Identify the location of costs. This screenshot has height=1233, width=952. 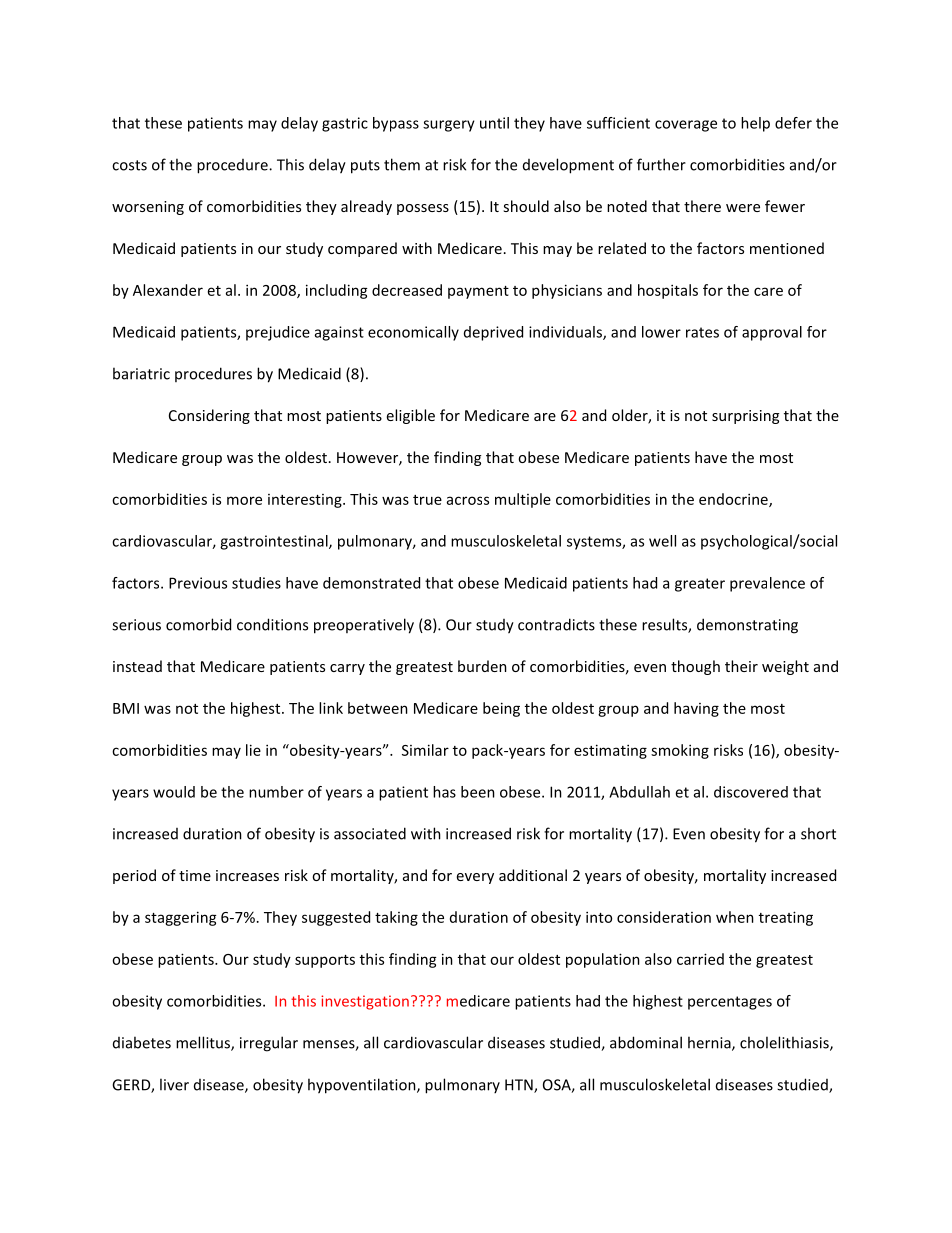
(129, 165).
